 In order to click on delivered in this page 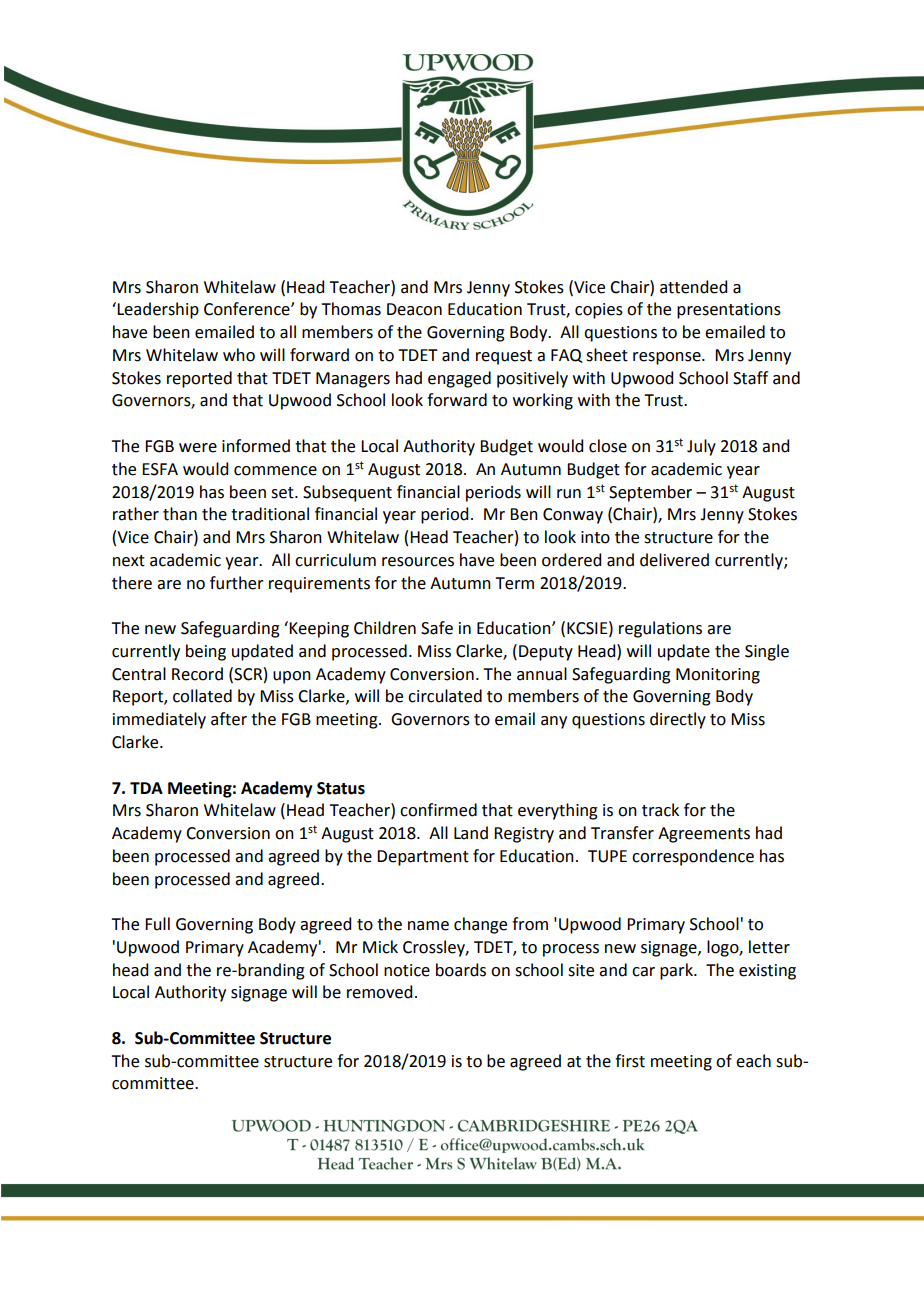, I will do `click(674, 560)`.
